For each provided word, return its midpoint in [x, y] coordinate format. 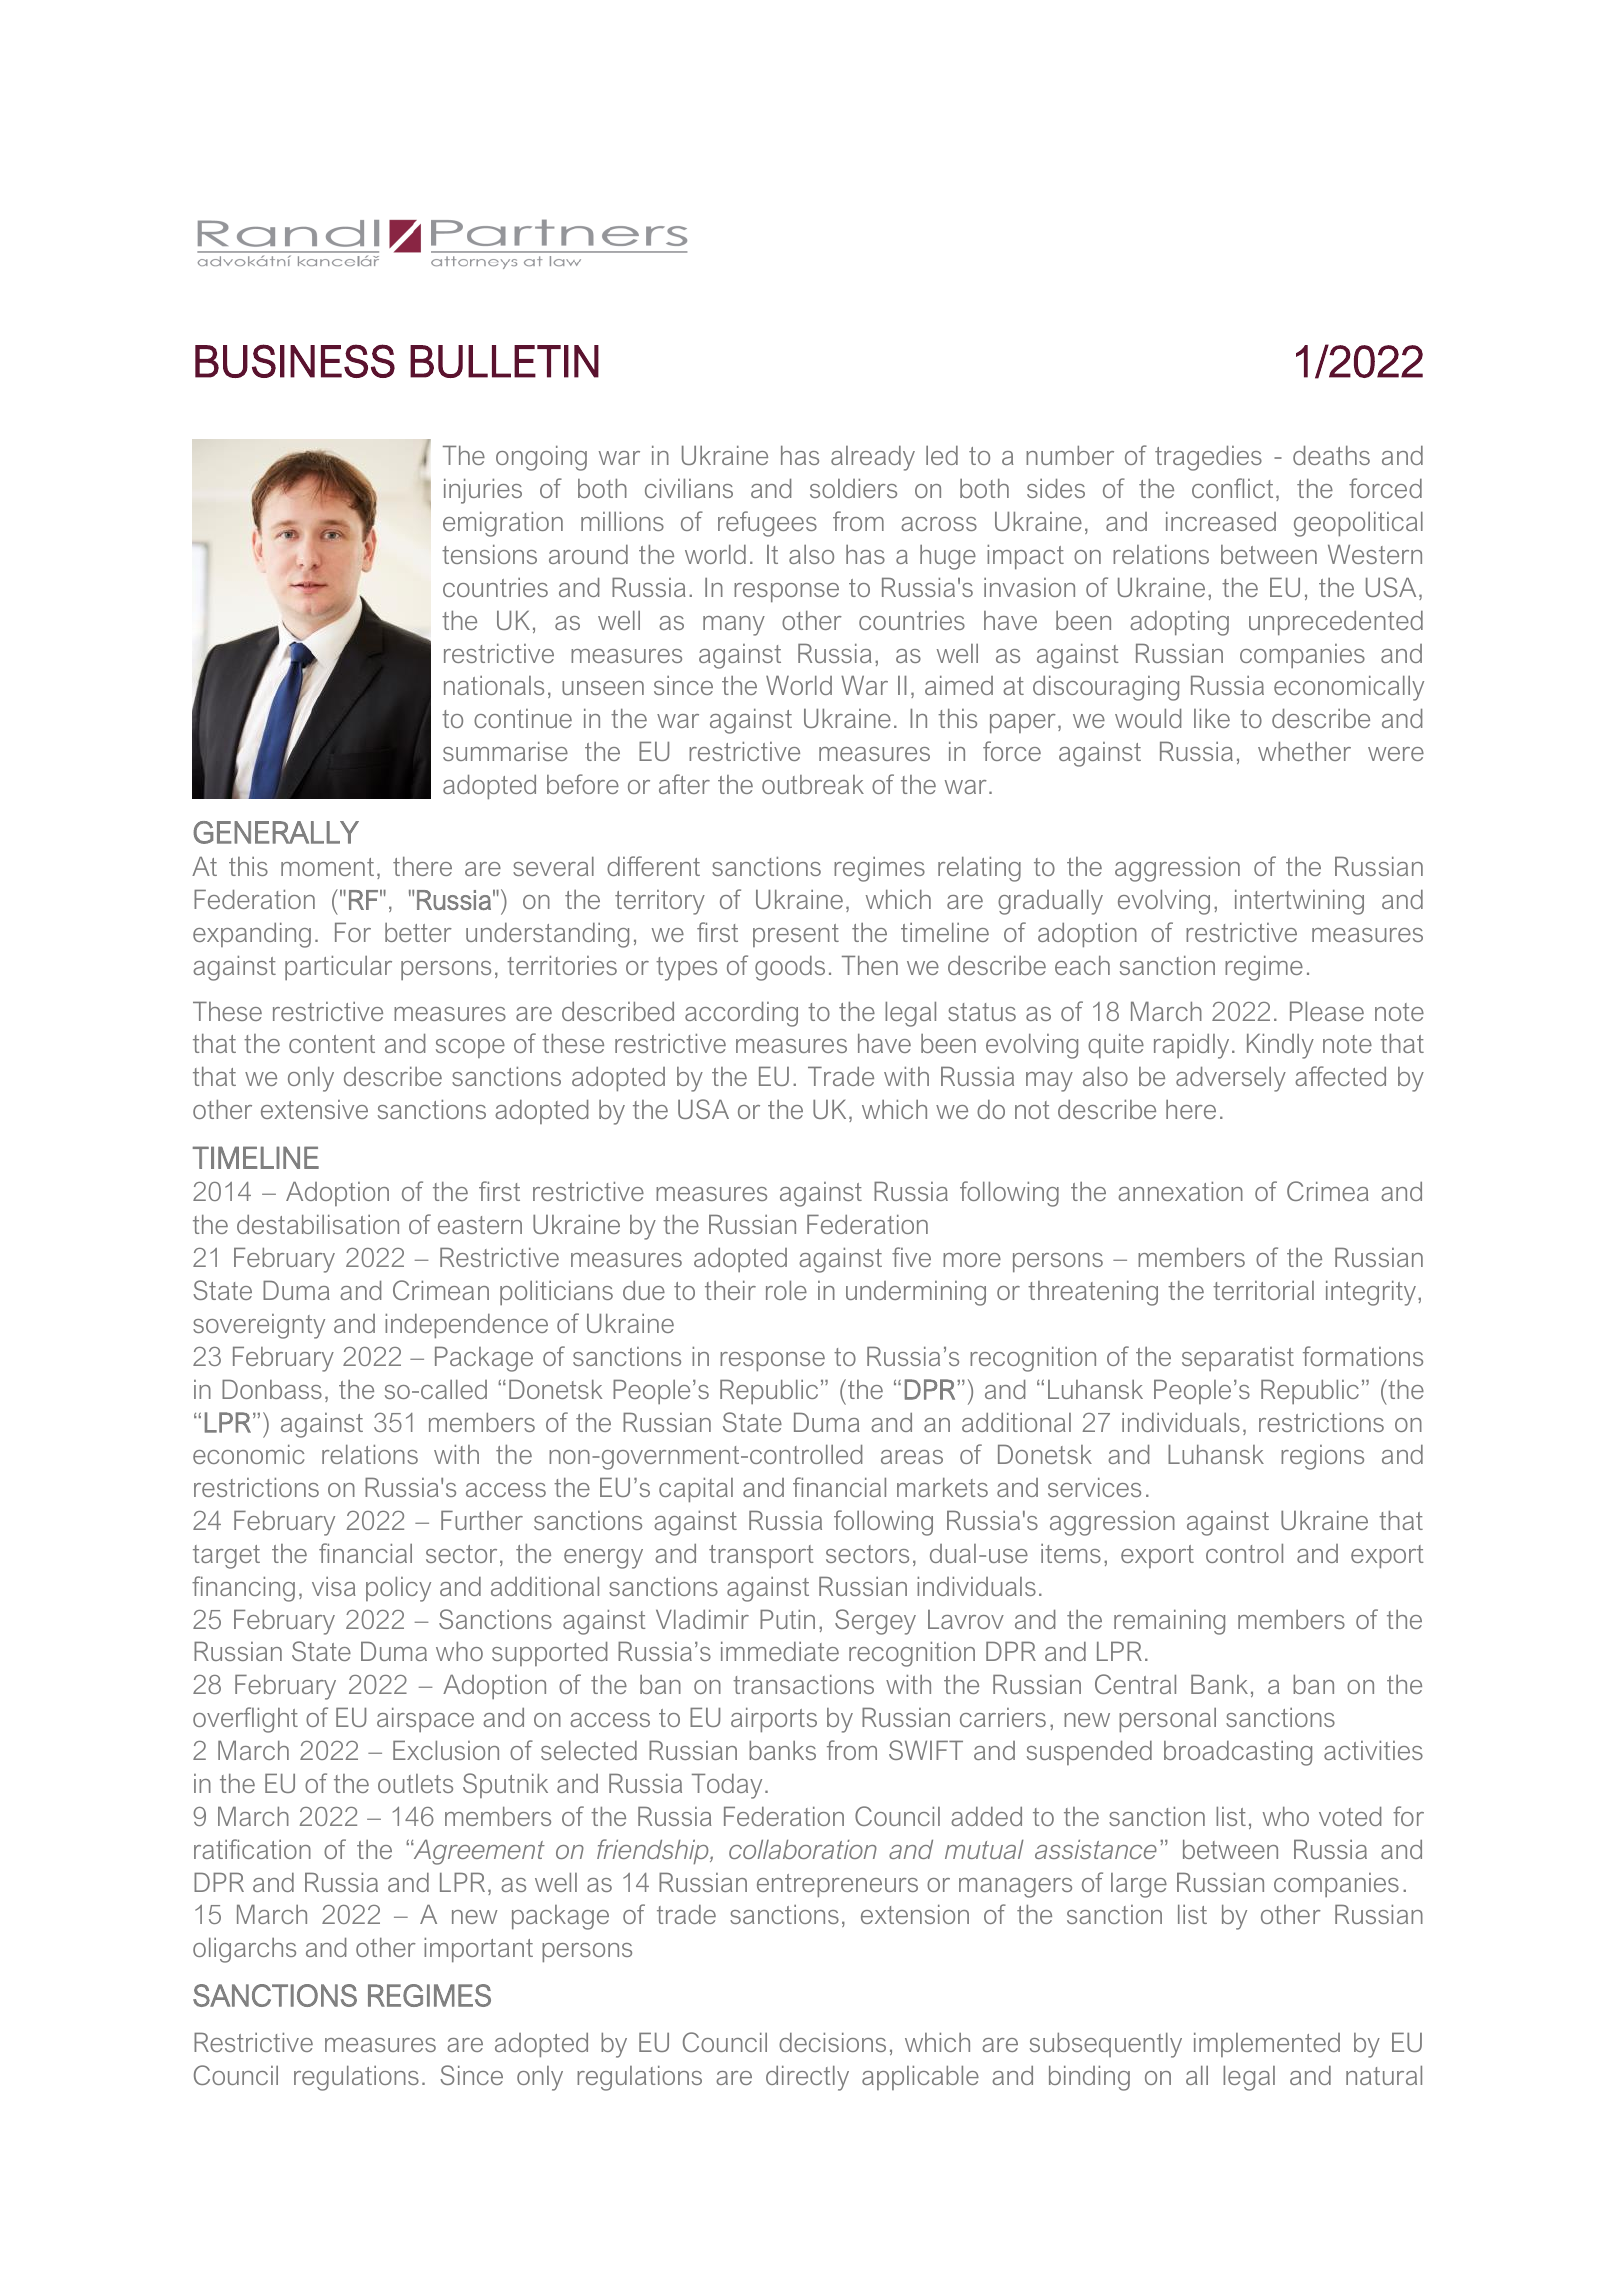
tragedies [1208, 458]
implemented [1267, 2045]
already [873, 458]
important [478, 1950]
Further [482, 1520]
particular [338, 968]
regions [1322, 1457]
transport [761, 1556]
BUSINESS [295, 361]
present [796, 935]
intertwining [1299, 902]
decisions [832, 2042]
